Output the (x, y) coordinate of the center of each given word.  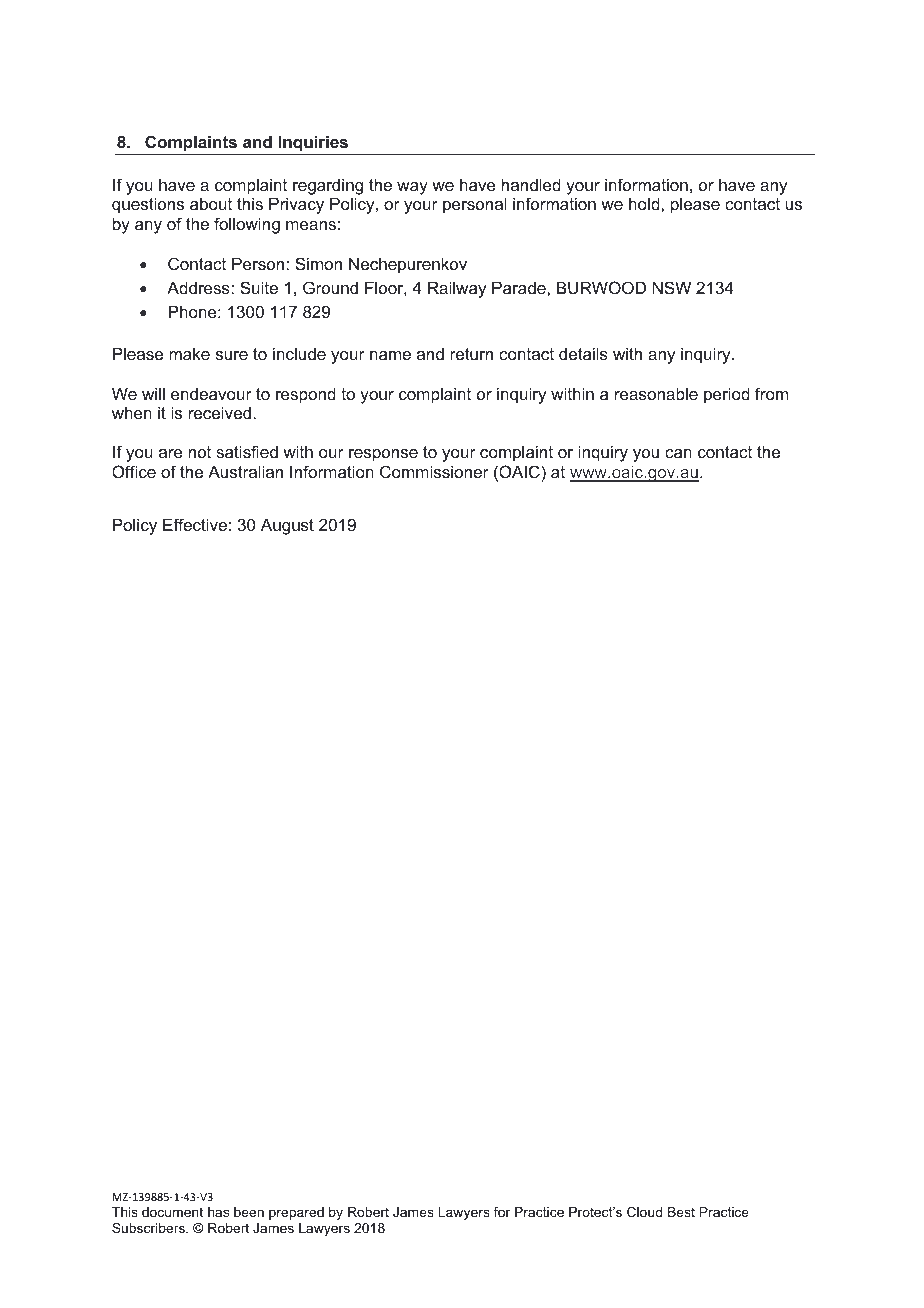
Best (681, 1212)
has (218, 1212)
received (220, 412)
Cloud (644, 1212)
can (678, 453)
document (172, 1212)
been (249, 1212)
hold (645, 203)
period (727, 395)
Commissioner (434, 471)
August (287, 526)
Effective (195, 524)
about (211, 203)
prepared (296, 1213)
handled (531, 184)
